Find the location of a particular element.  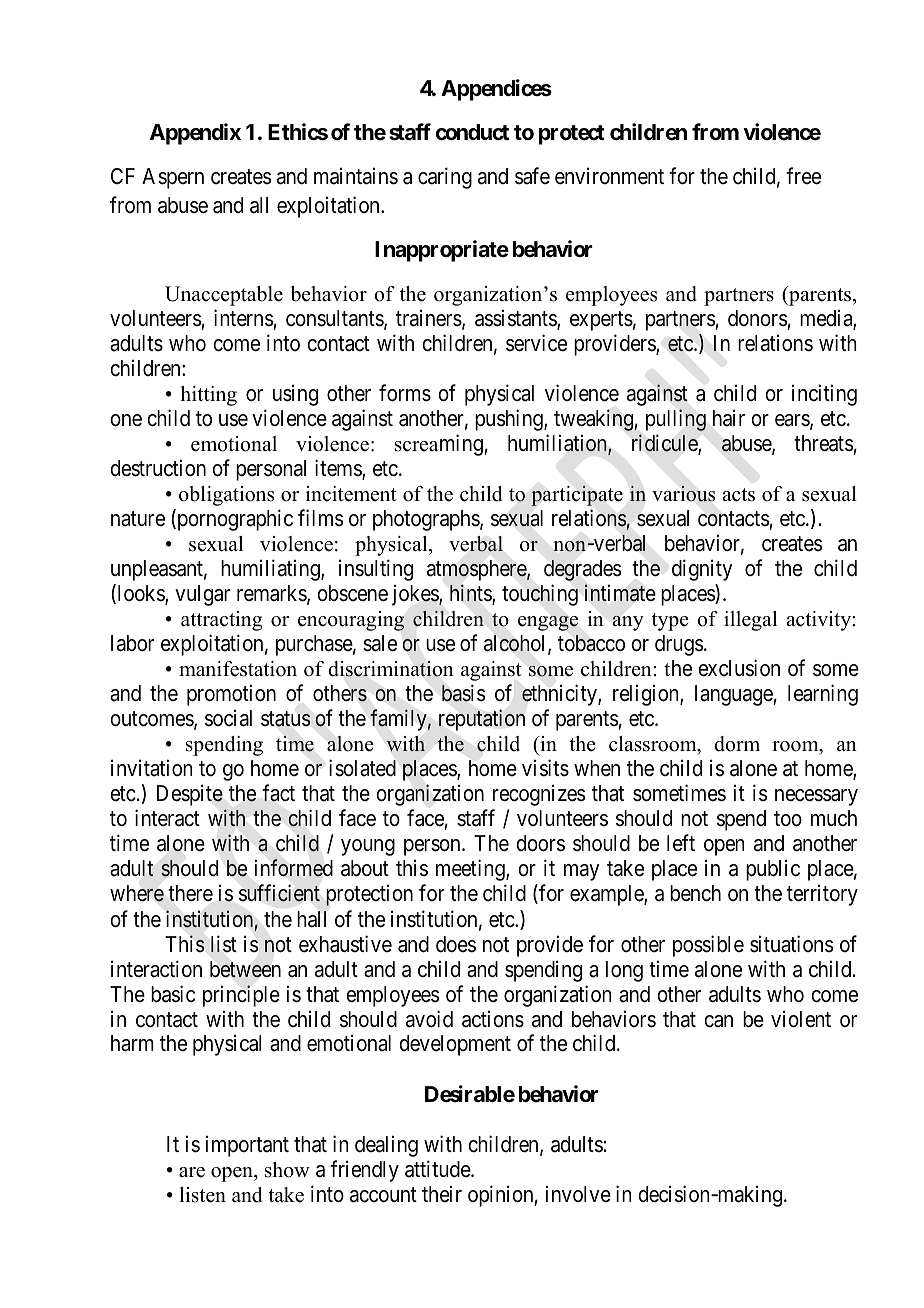

basis is located at coordinates (464, 693).
